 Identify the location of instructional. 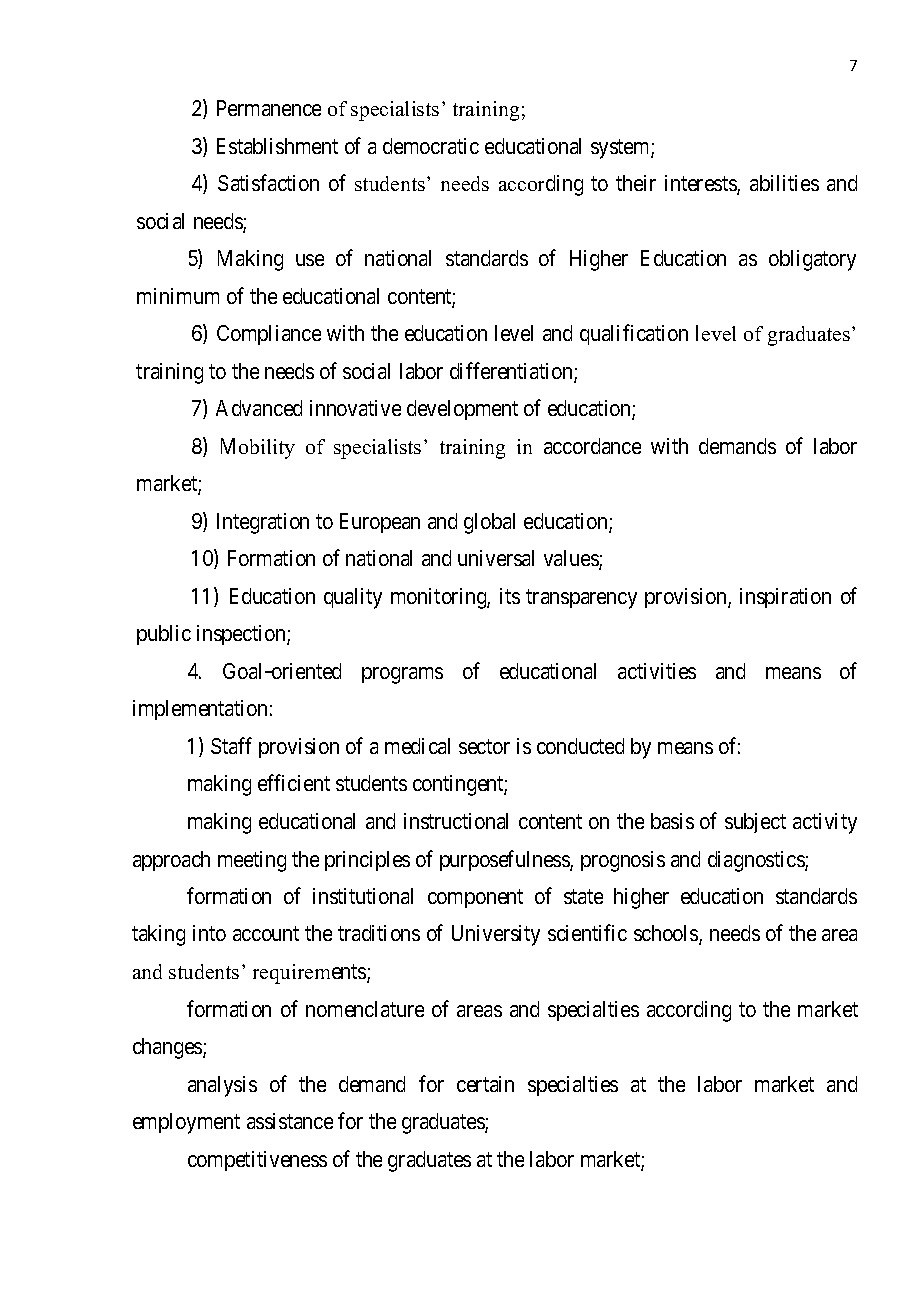
(456, 821).
